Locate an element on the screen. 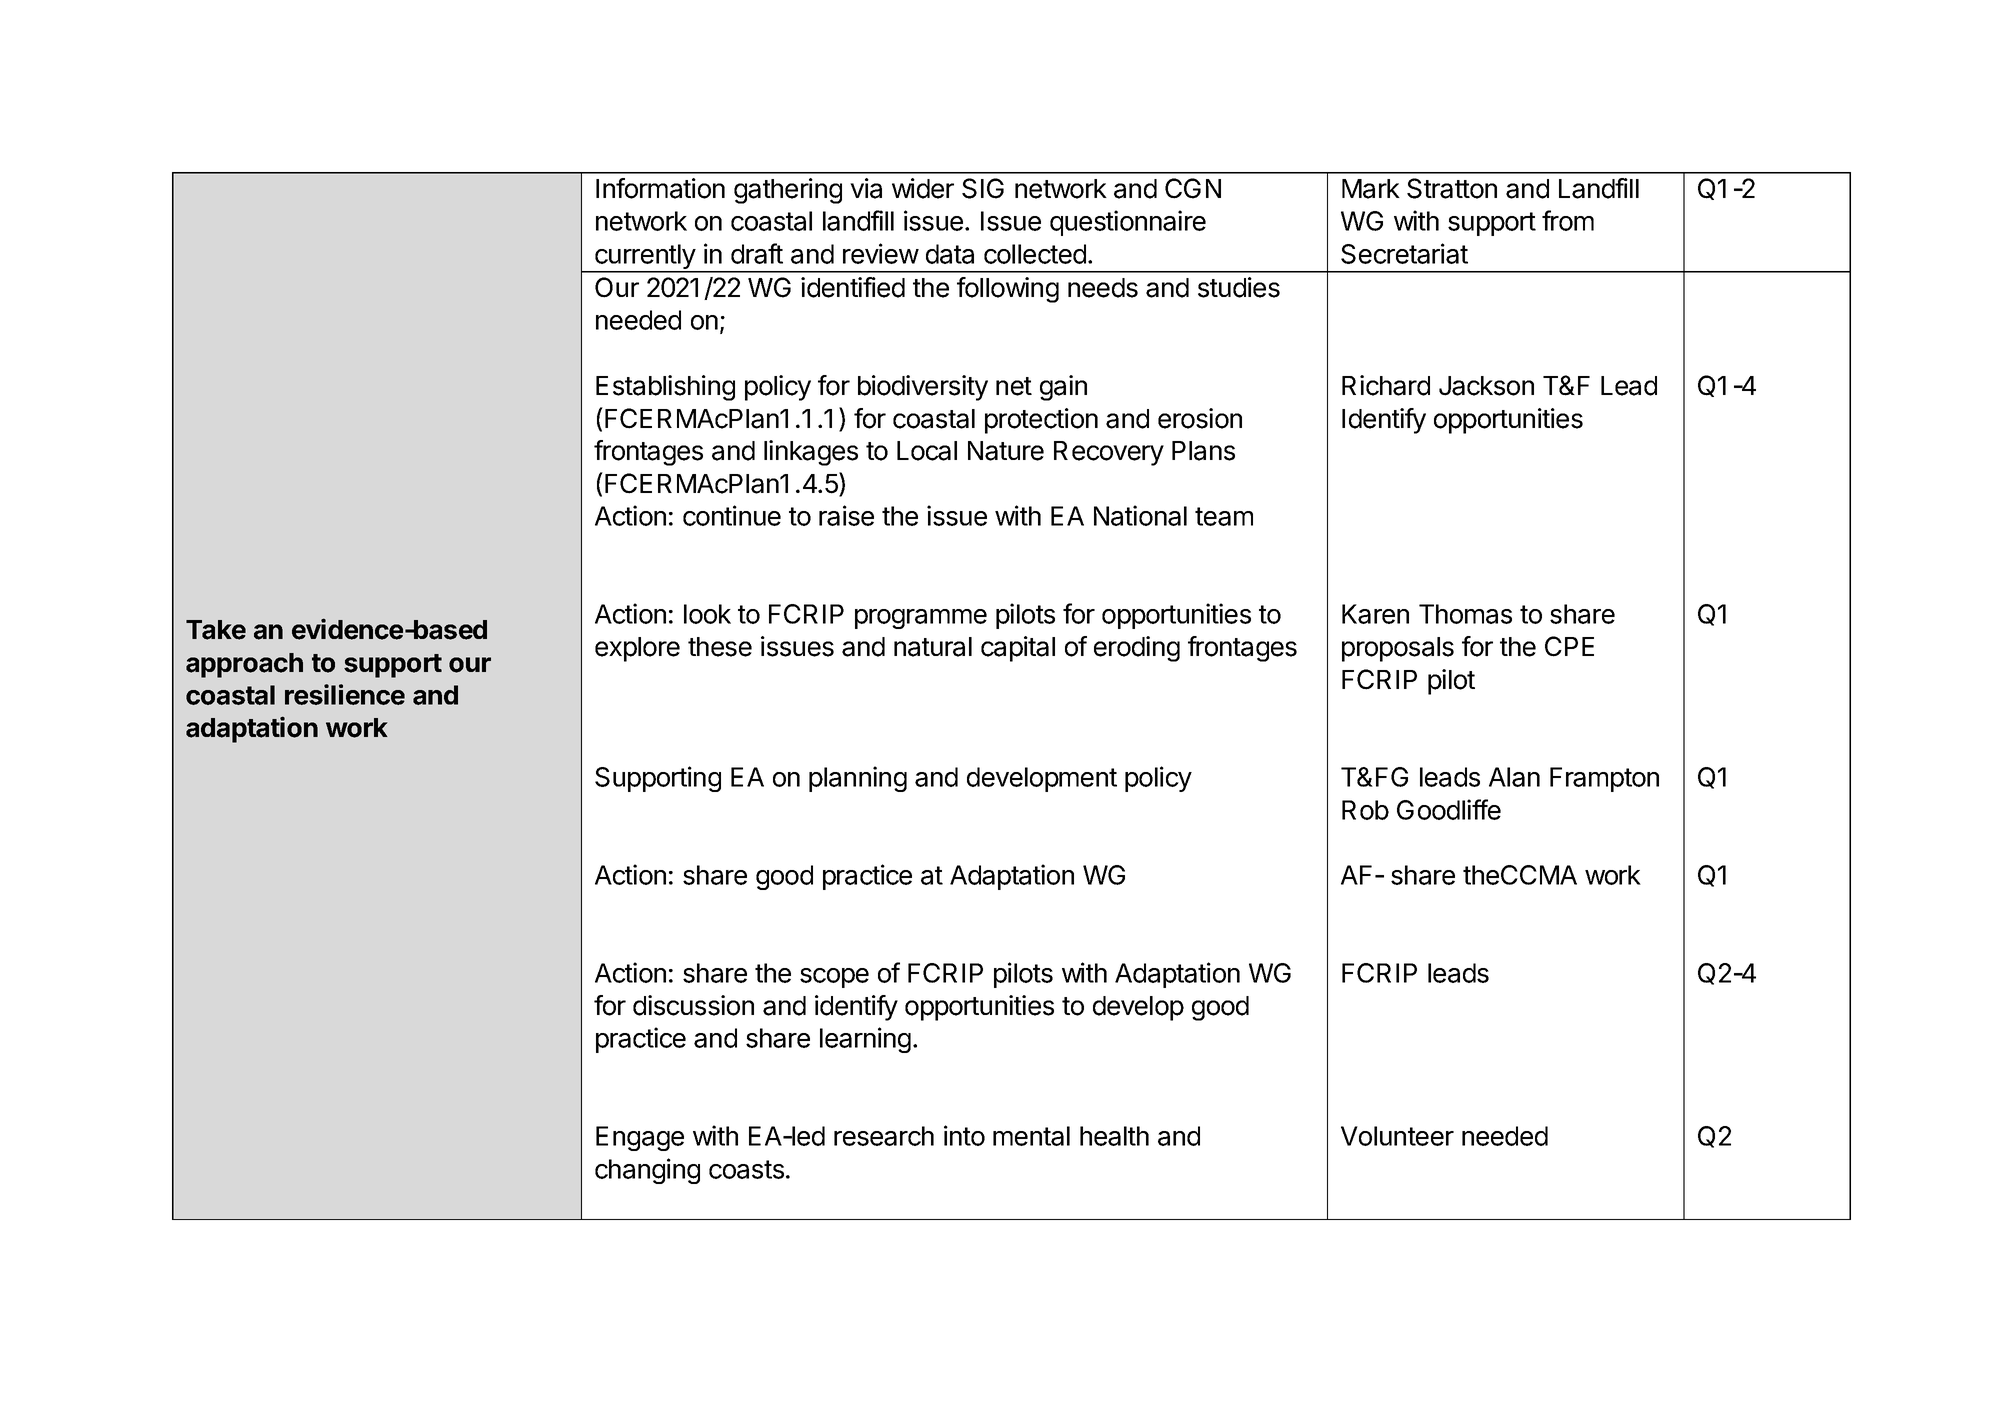 The width and height of the screenshot is (2013, 1423). Stratton is located at coordinates (1452, 188).
